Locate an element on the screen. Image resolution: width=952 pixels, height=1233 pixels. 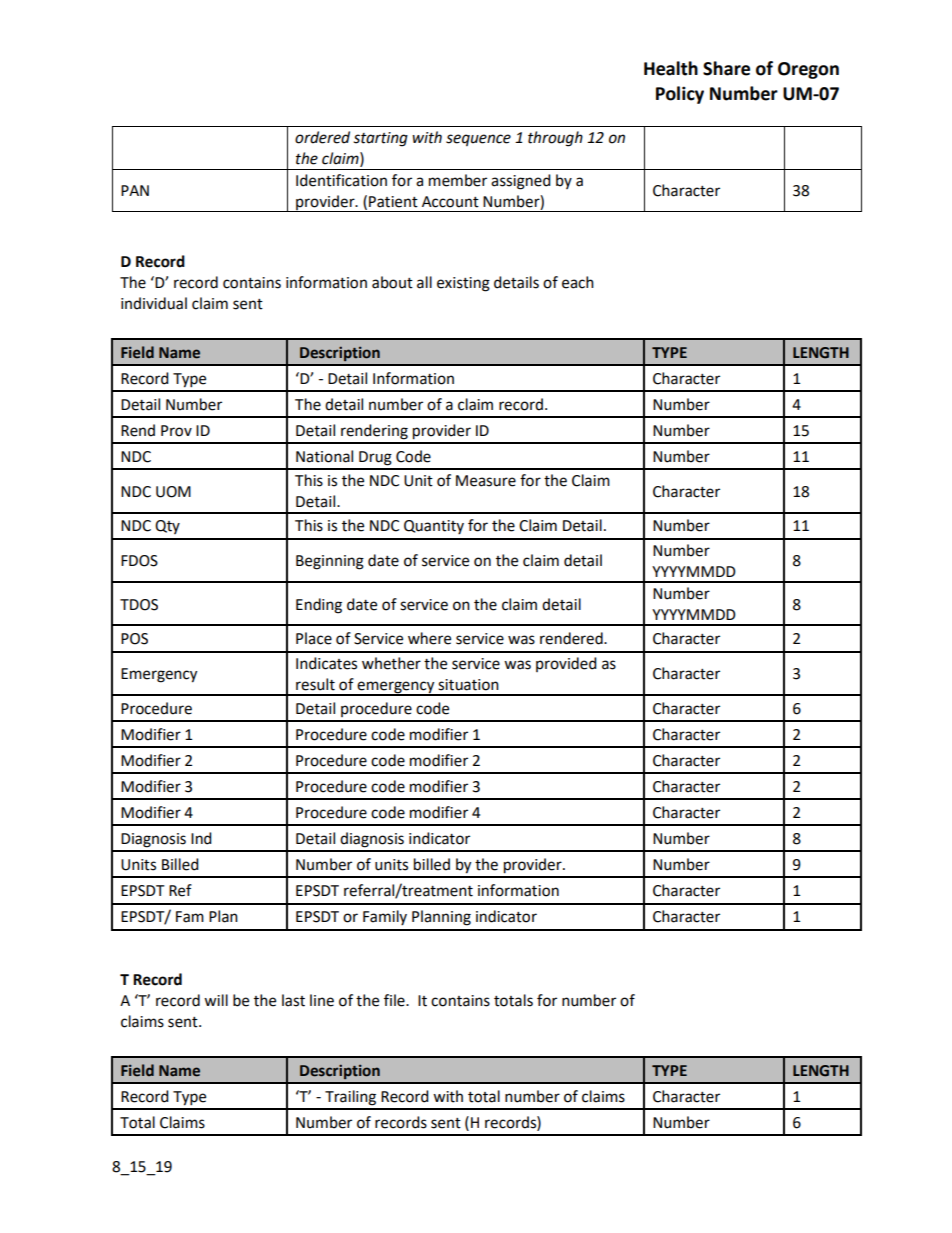
Quantity is located at coordinates (434, 527).
